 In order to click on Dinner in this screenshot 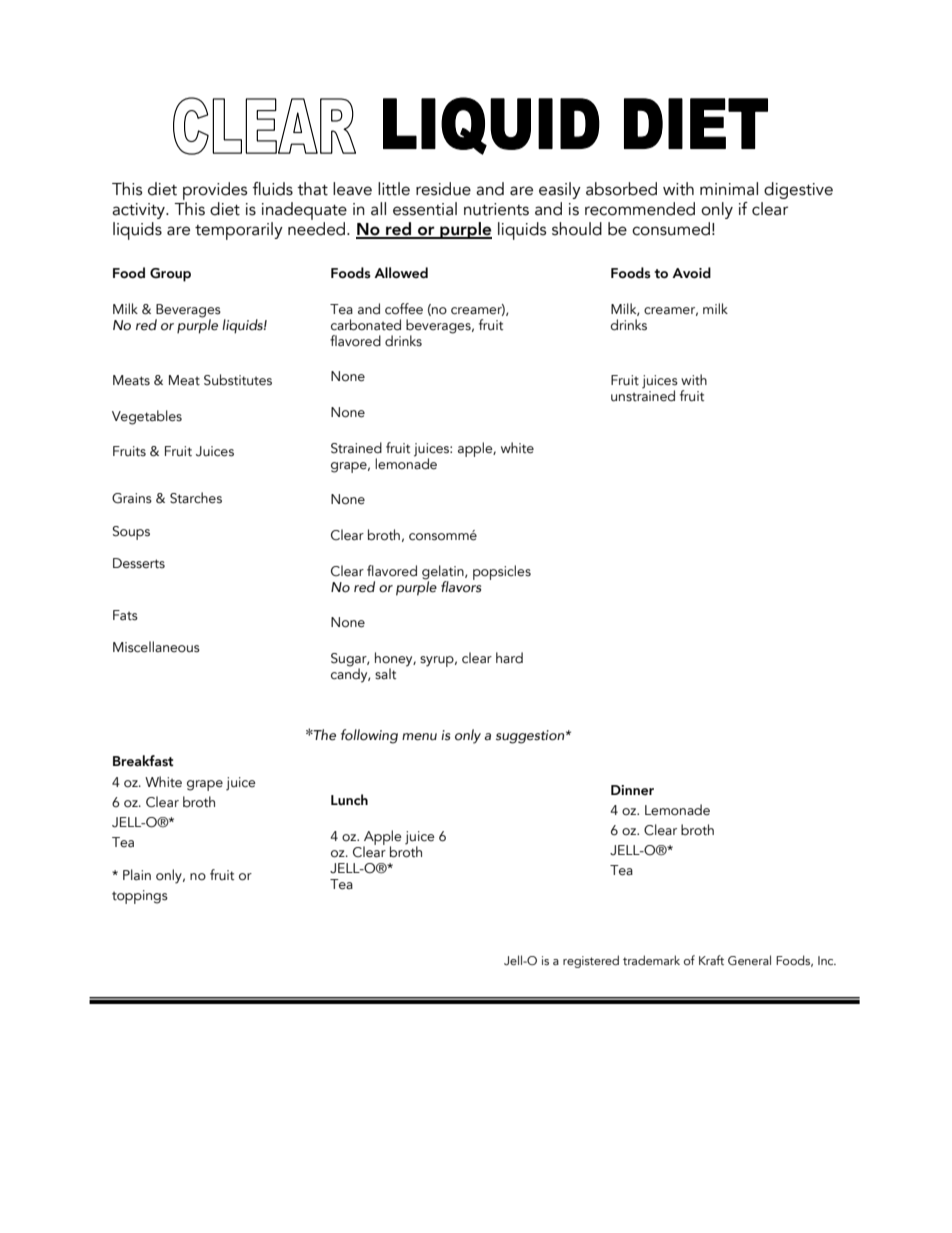, I will do `click(632, 790)`.
